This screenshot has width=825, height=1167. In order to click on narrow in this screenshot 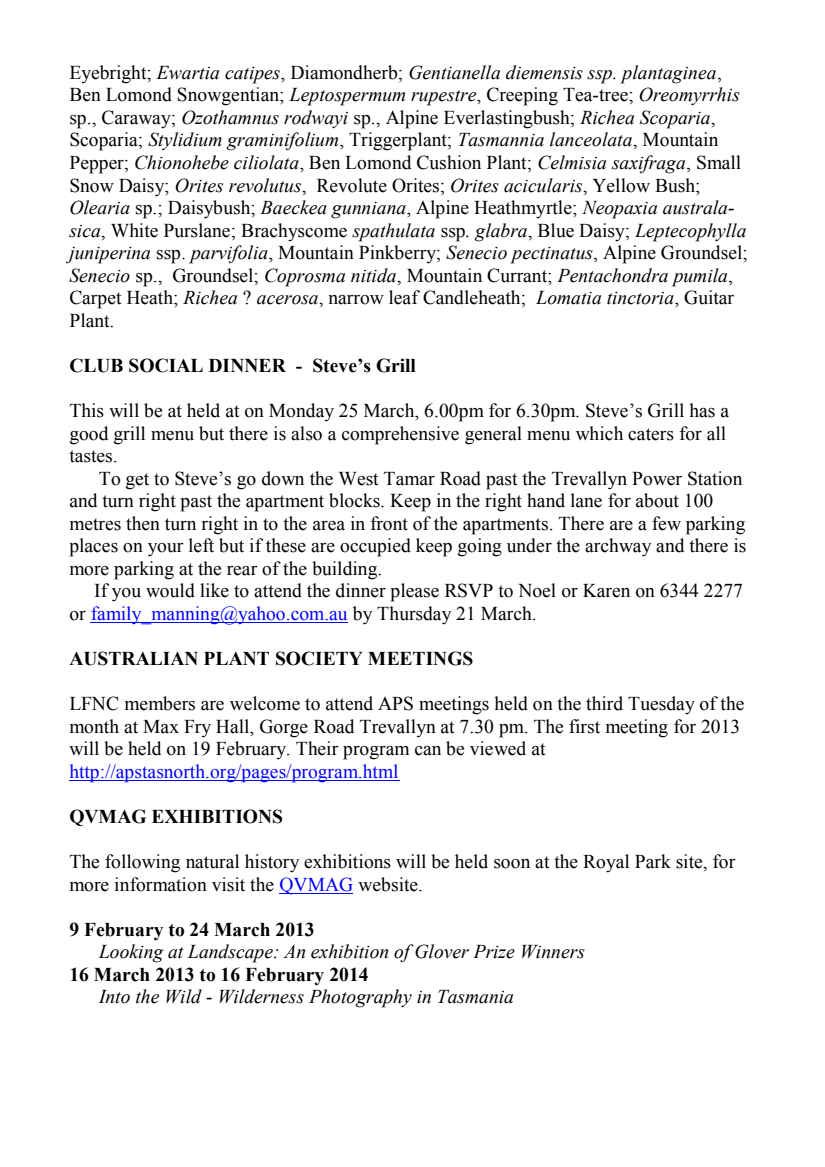, I will do `click(356, 300)`.
